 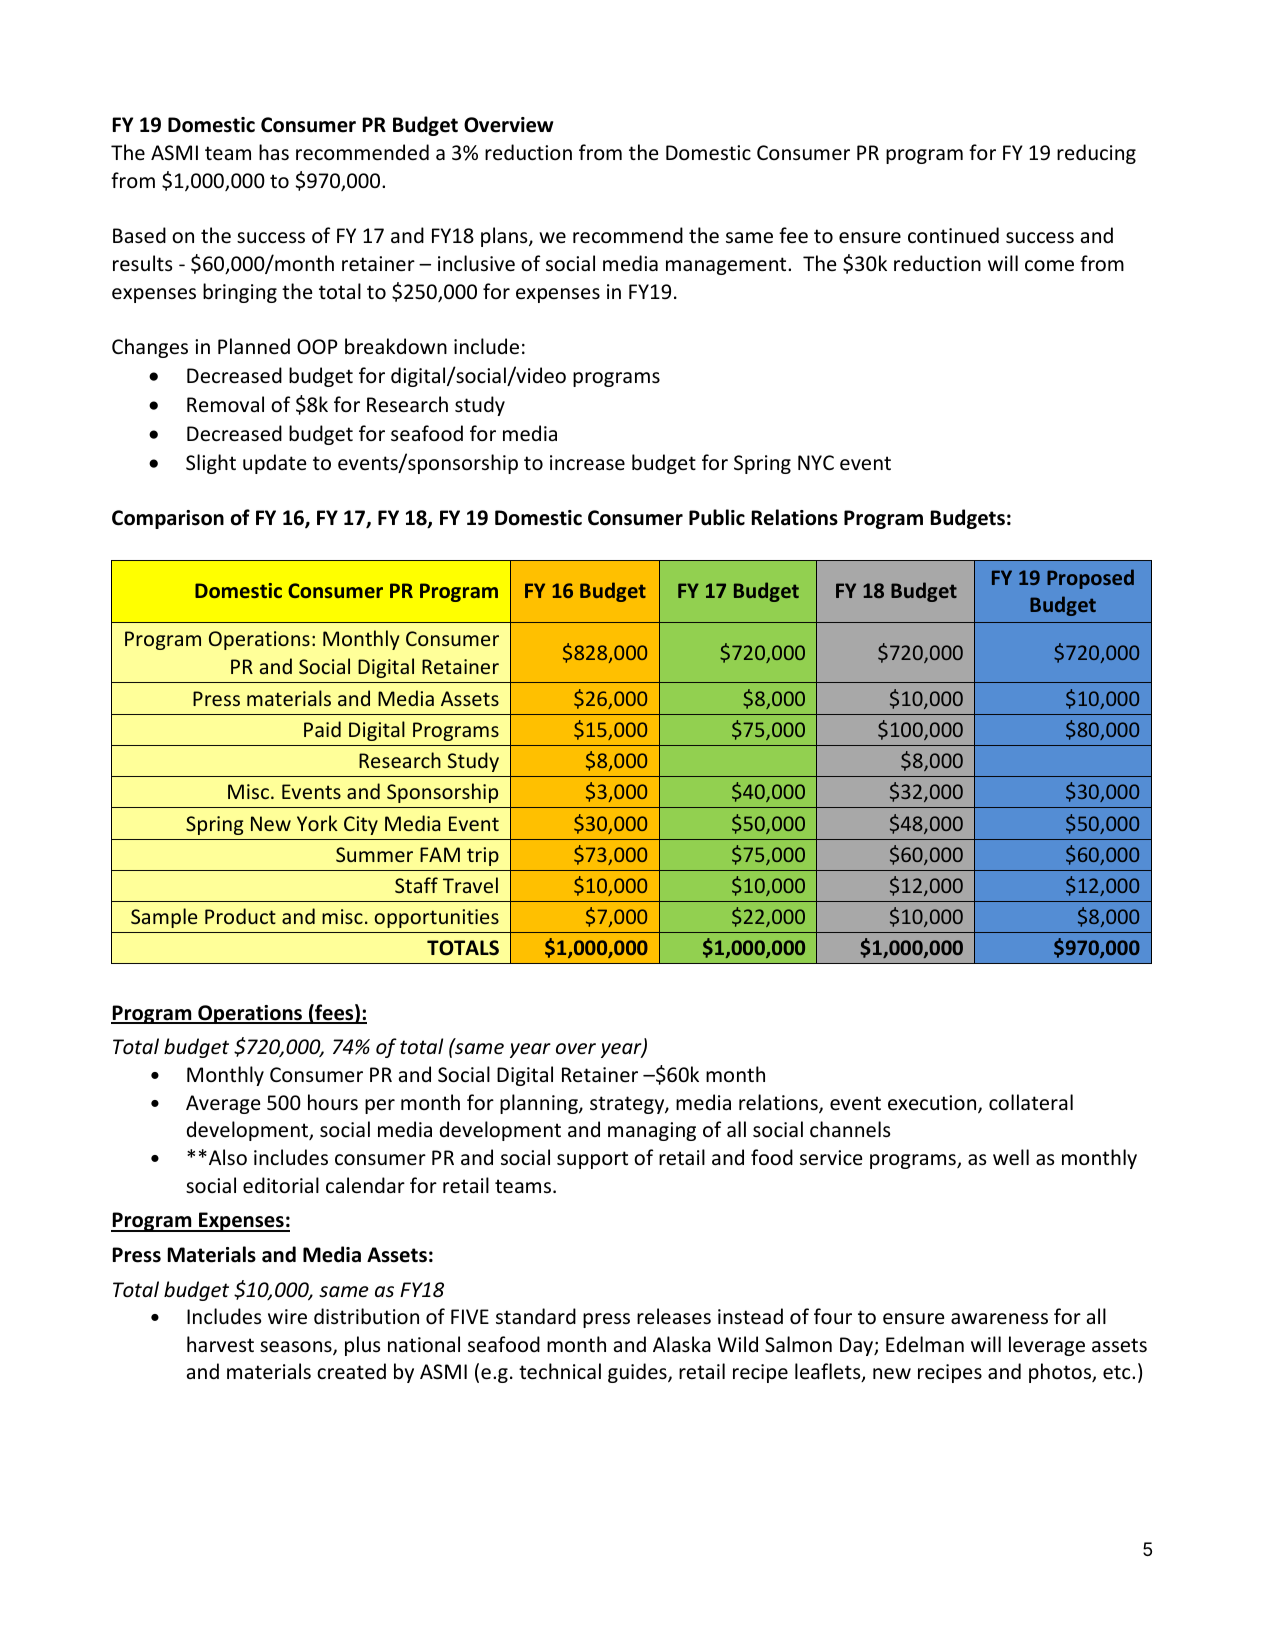 What do you see at coordinates (1031, 1102) in the image?
I see `collateral` at bounding box center [1031, 1102].
